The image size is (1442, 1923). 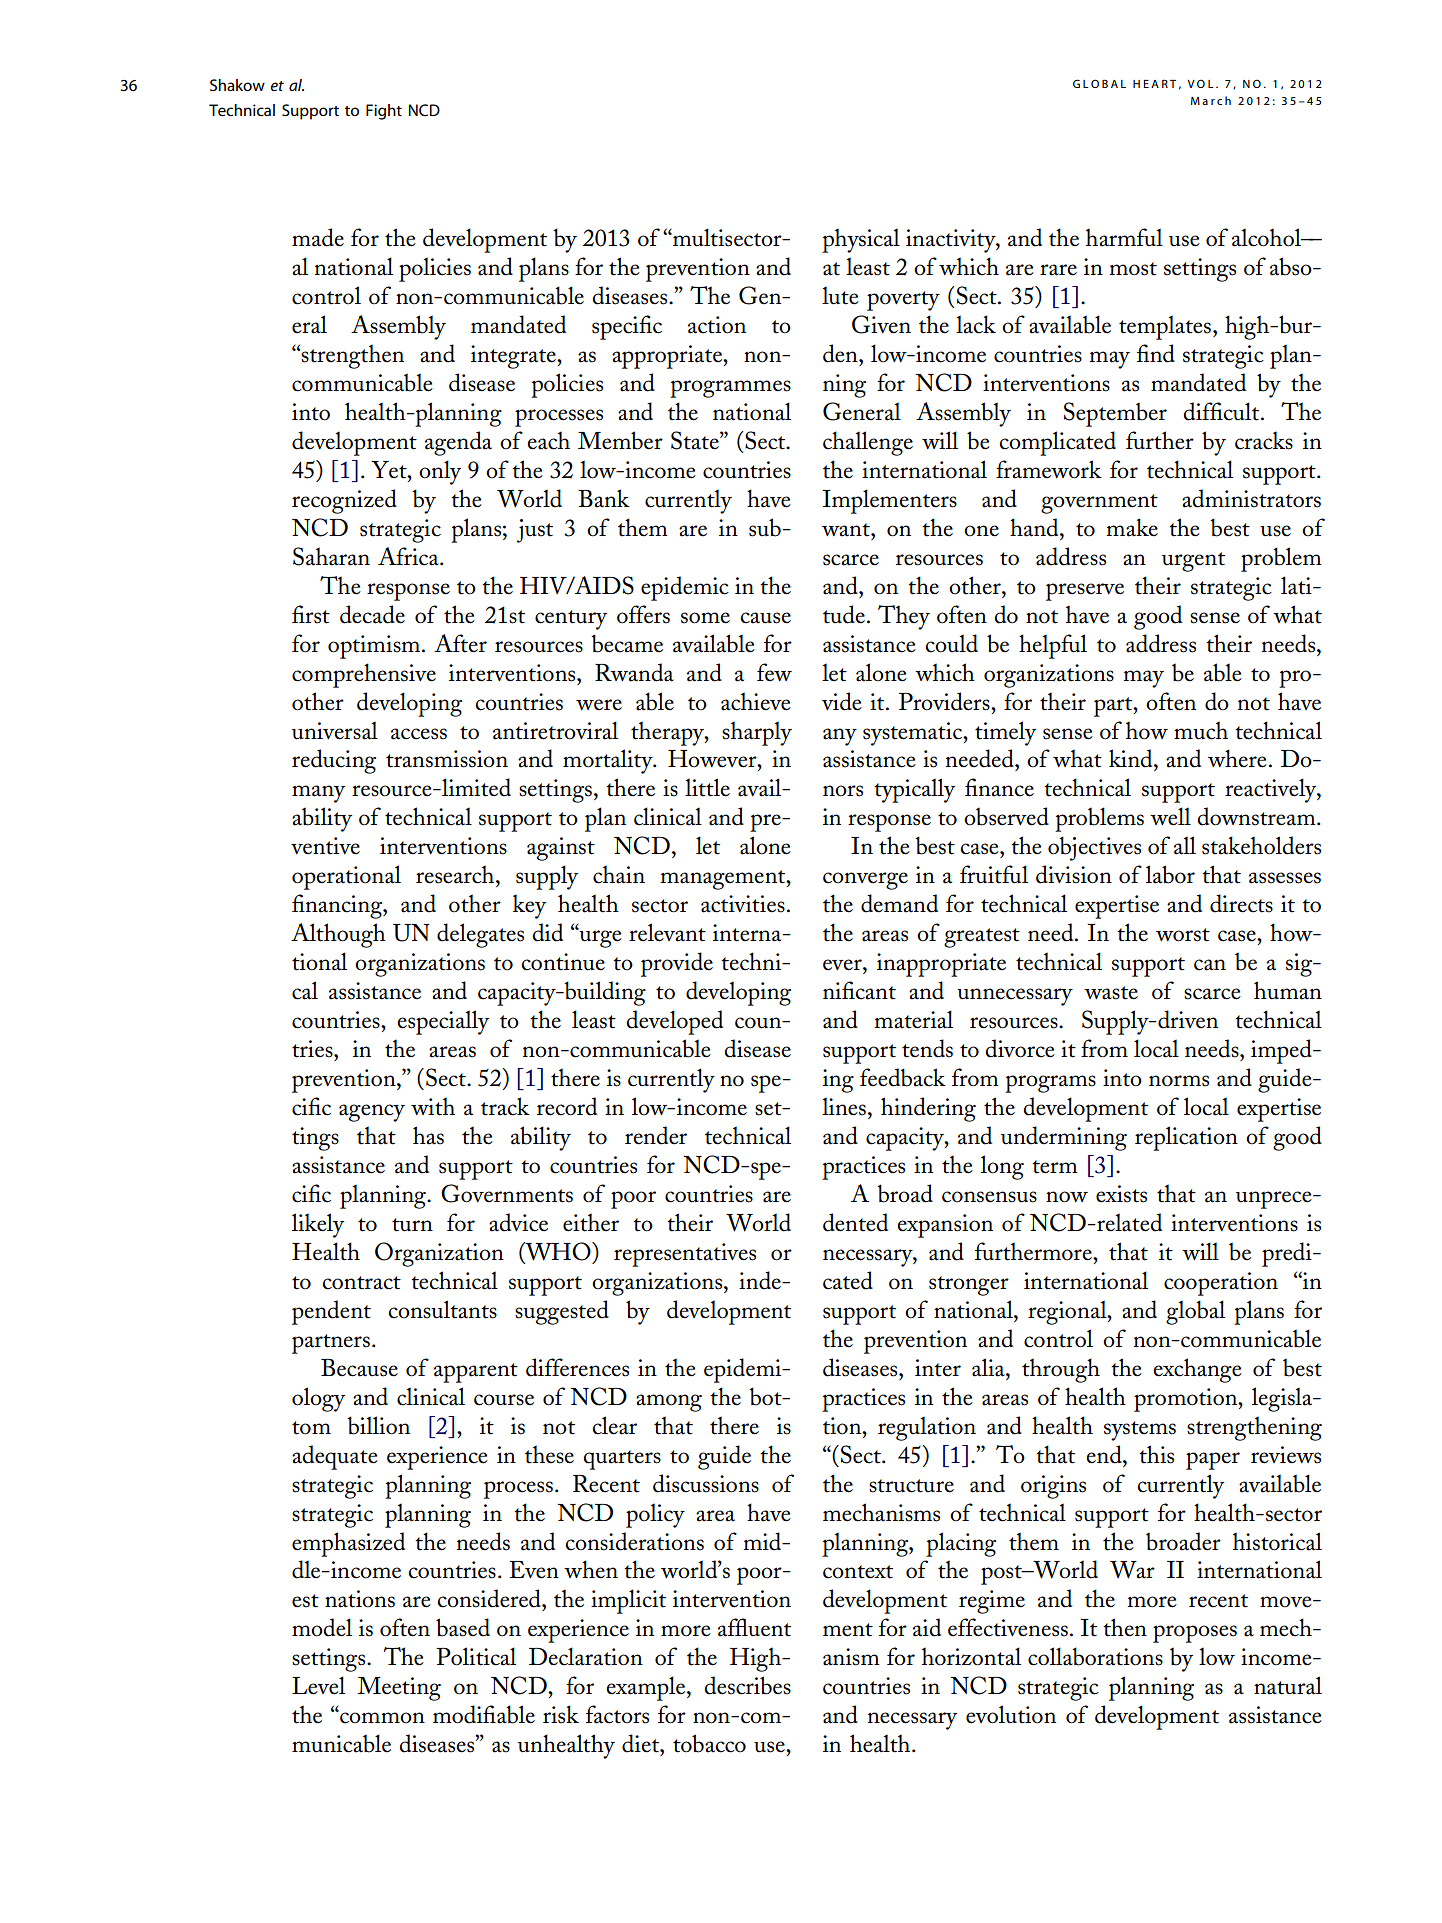 What do you see at coordinates (861, 240) in the screenshot?
I see `physical` at bounding box center [861, 240].
